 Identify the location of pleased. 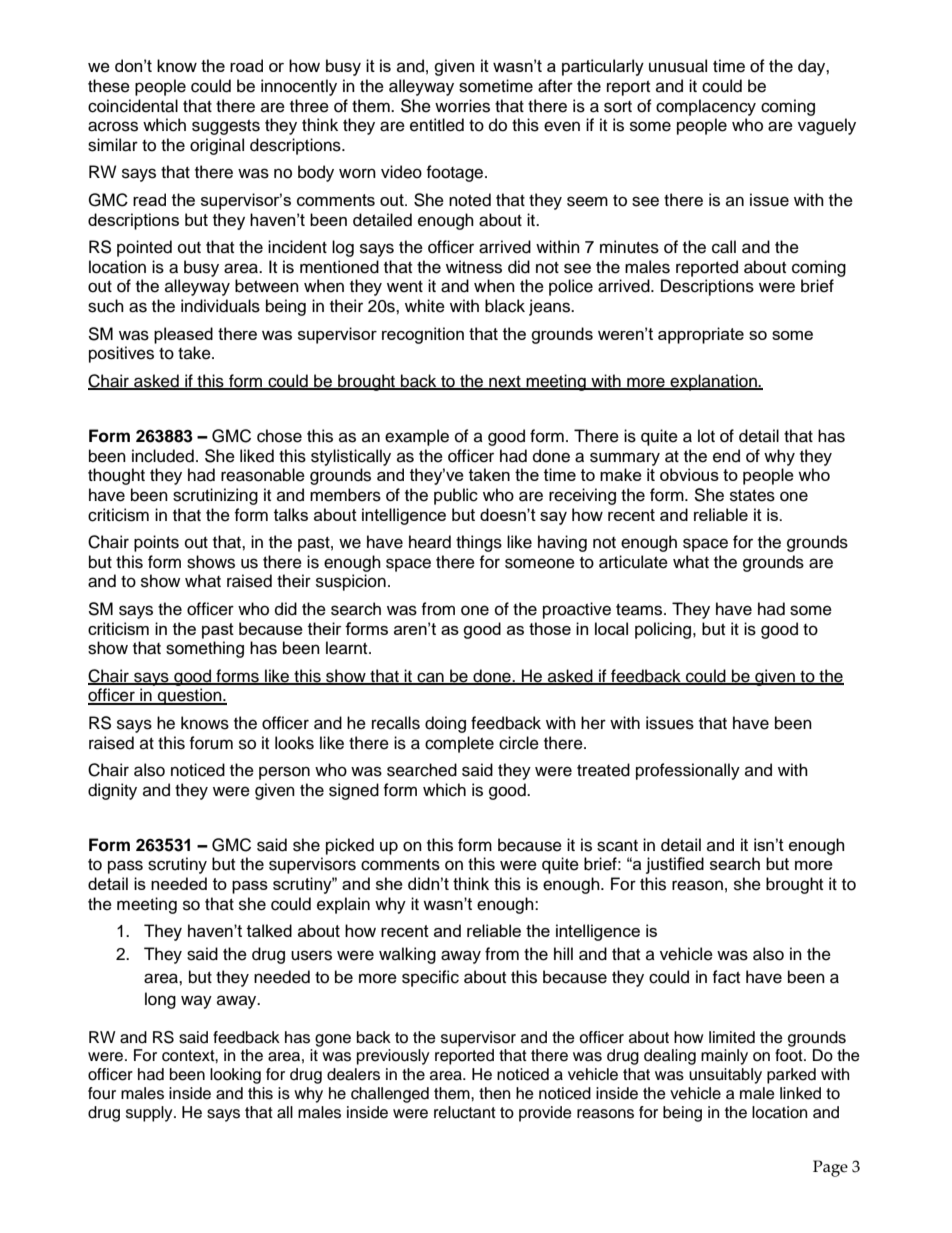
(183, 335).
